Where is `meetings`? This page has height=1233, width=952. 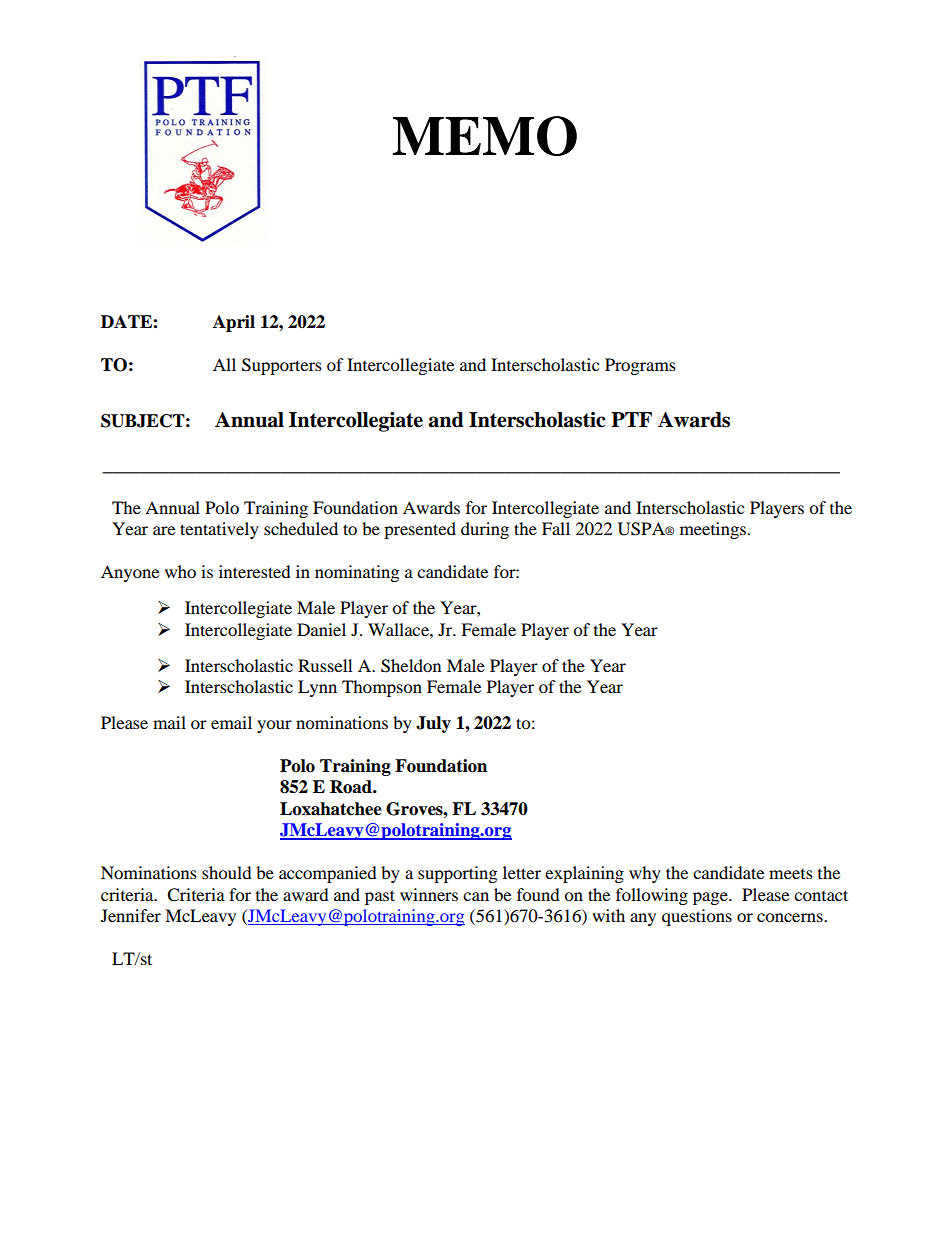 meetings is located at coordinates (713, 530).
